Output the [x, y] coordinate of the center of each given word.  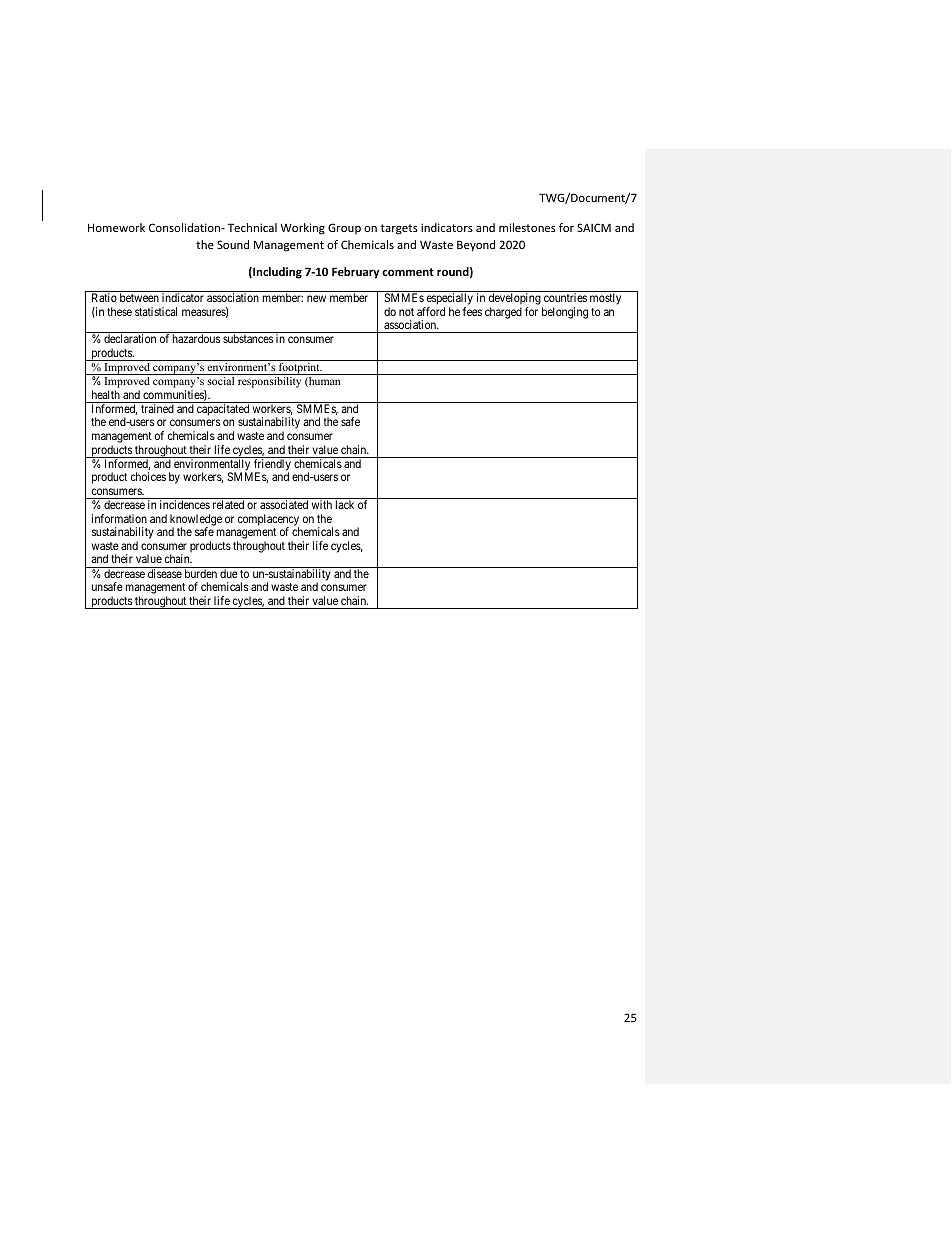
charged [503, 313]
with [322, 504]
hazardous [196, 338]
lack [344, 504]
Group [344, 228]
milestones [527, 227]
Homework [116, 227]
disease [165, 573]
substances [248, 338]
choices [148, 476]
